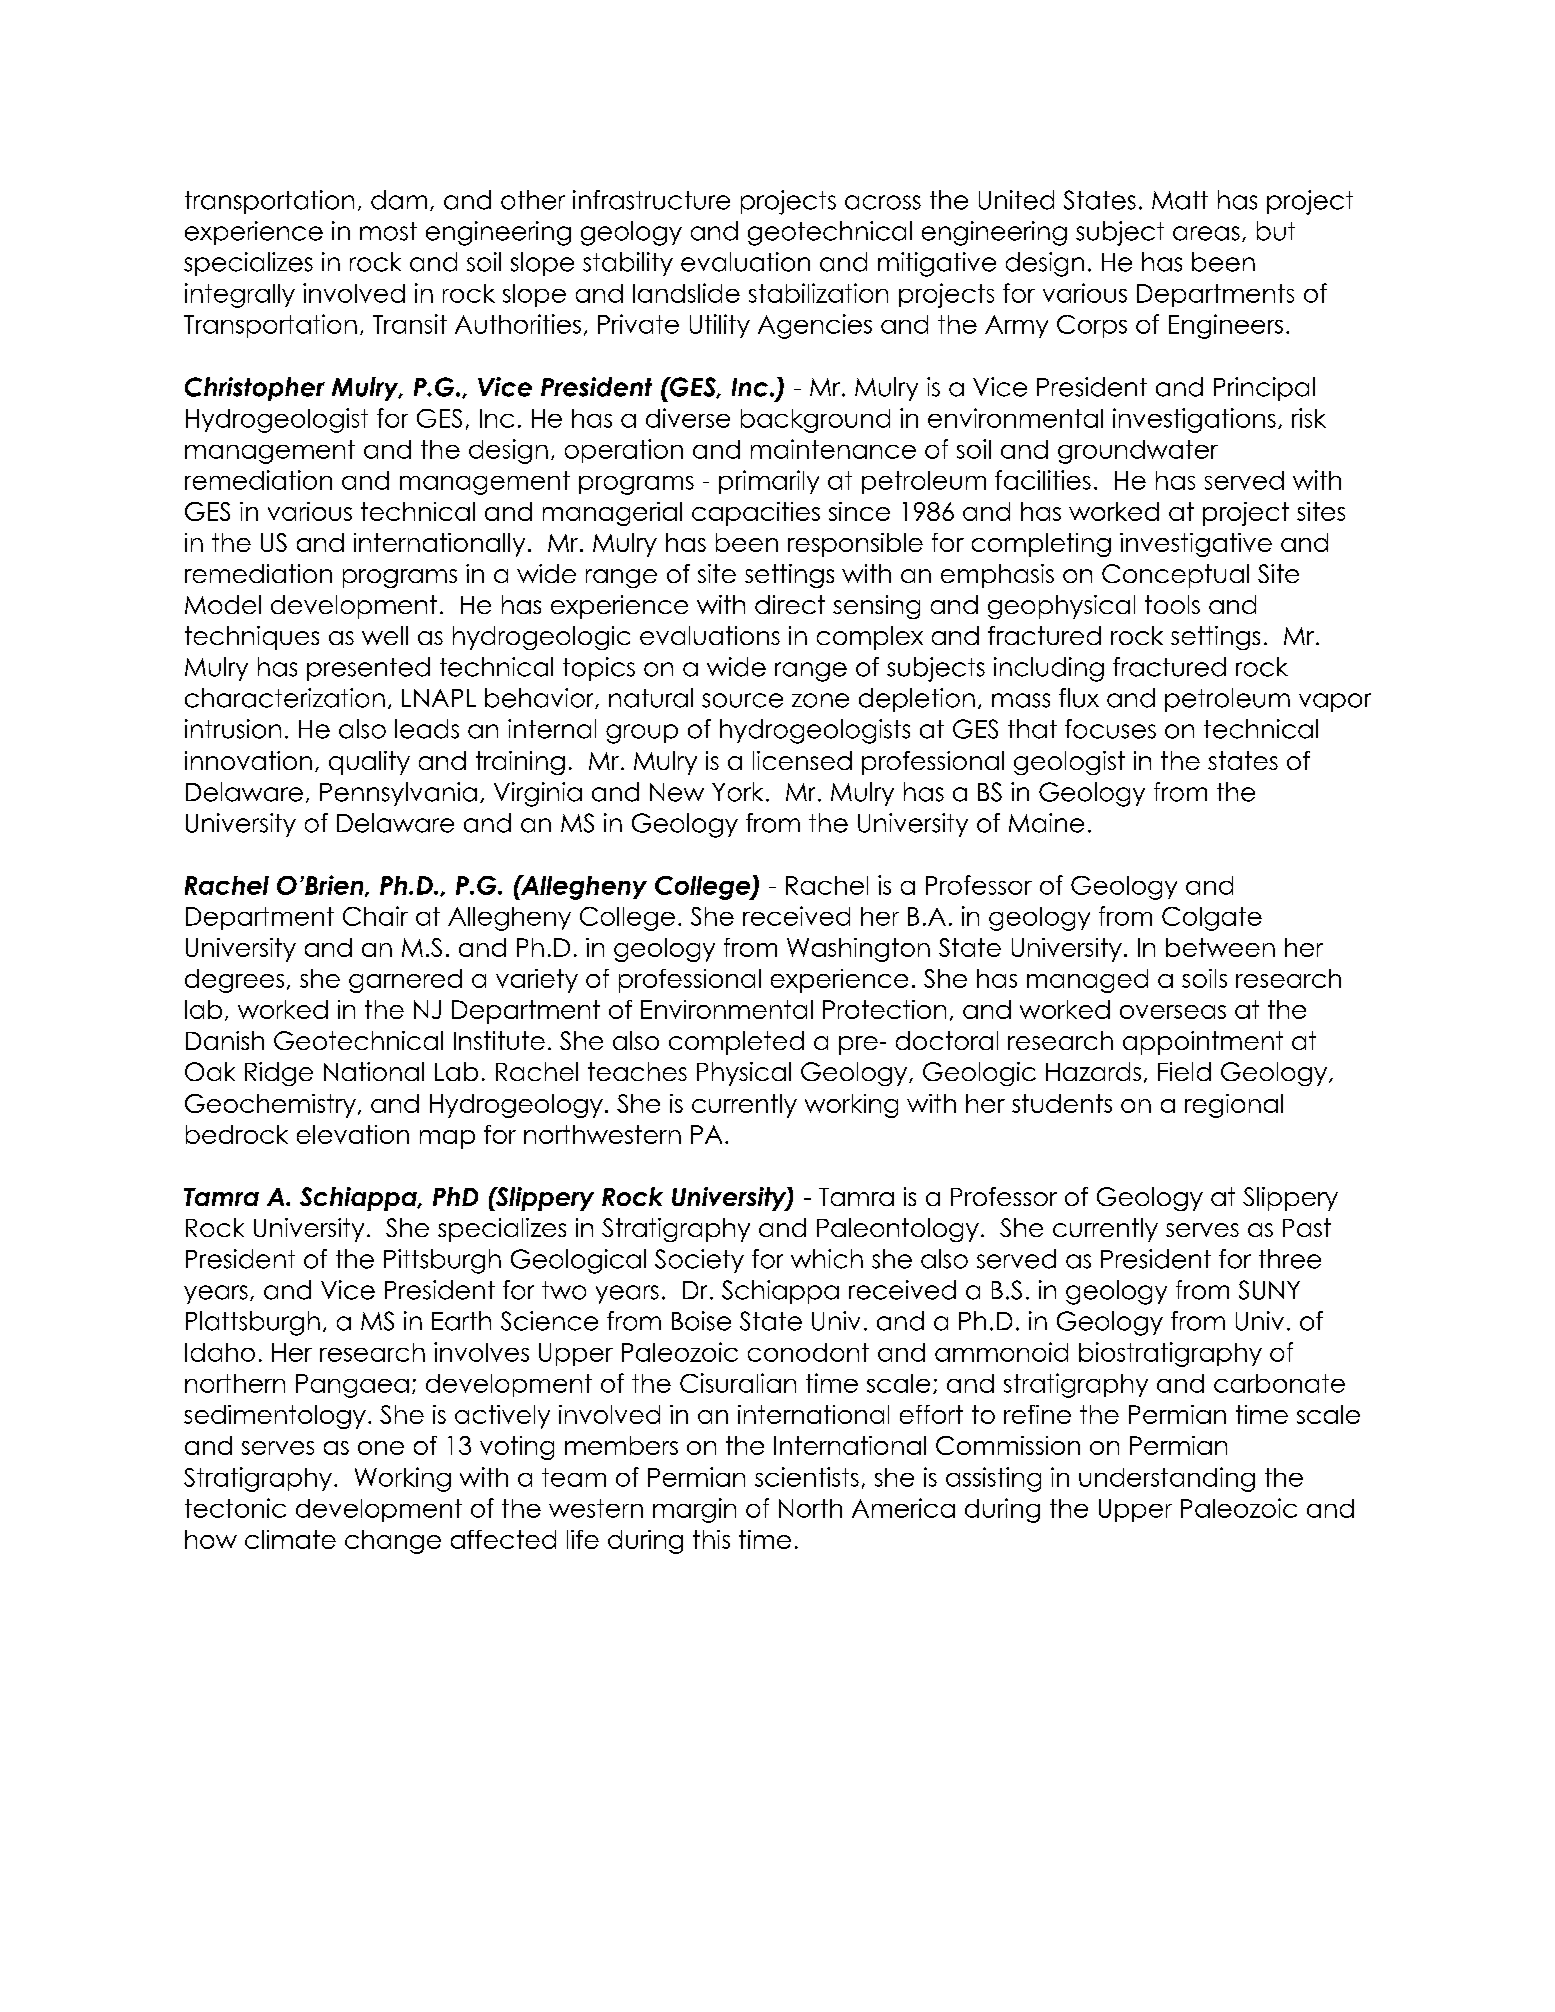 The width and height of the screenshot is (1555, 2012). What do you see at coordinates (1206, 233) in the screenshot?
I see `areas` at bounding box center [1206, 233].
